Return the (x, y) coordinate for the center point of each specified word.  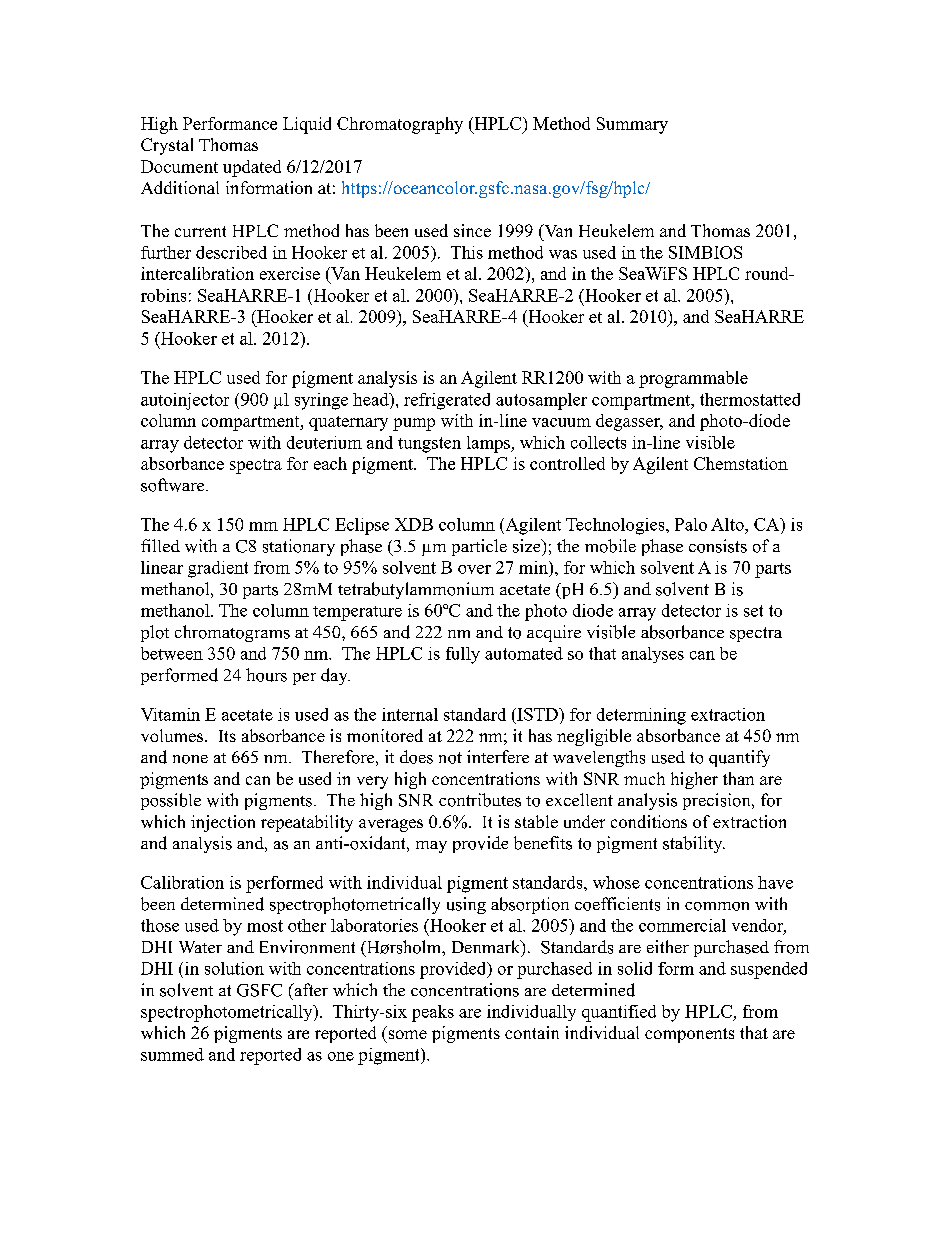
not (450, 758)
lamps (489, 444)
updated (252, 168)
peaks (433, 1013)
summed (172, 1054)
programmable (693, 379)
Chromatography (400, 125)
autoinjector (185, 401)
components (689, 1035)
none (190, 759)
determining (641, 716)
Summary (632, 125)
